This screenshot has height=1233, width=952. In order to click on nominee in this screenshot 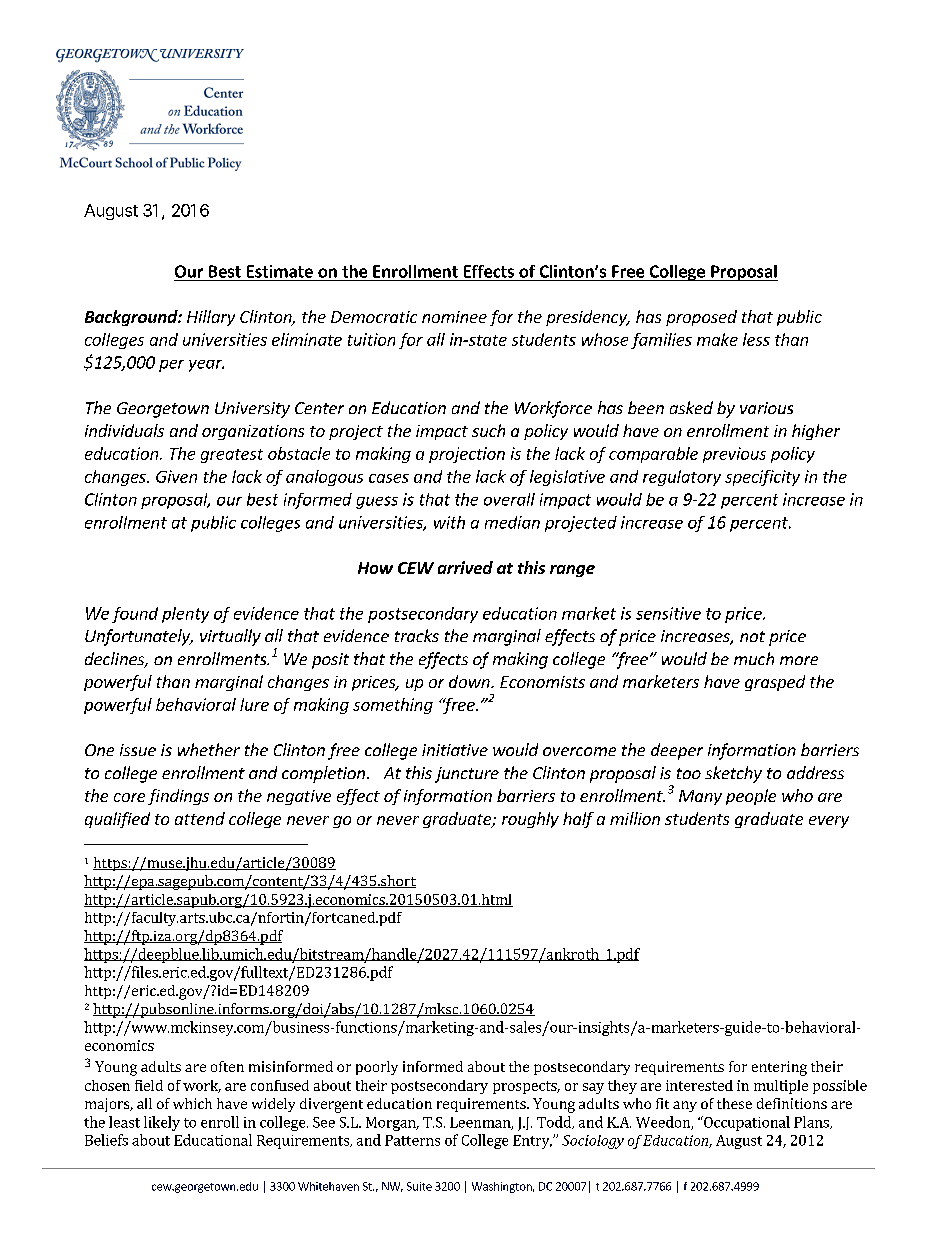, I will do `click(454, 317)`.
